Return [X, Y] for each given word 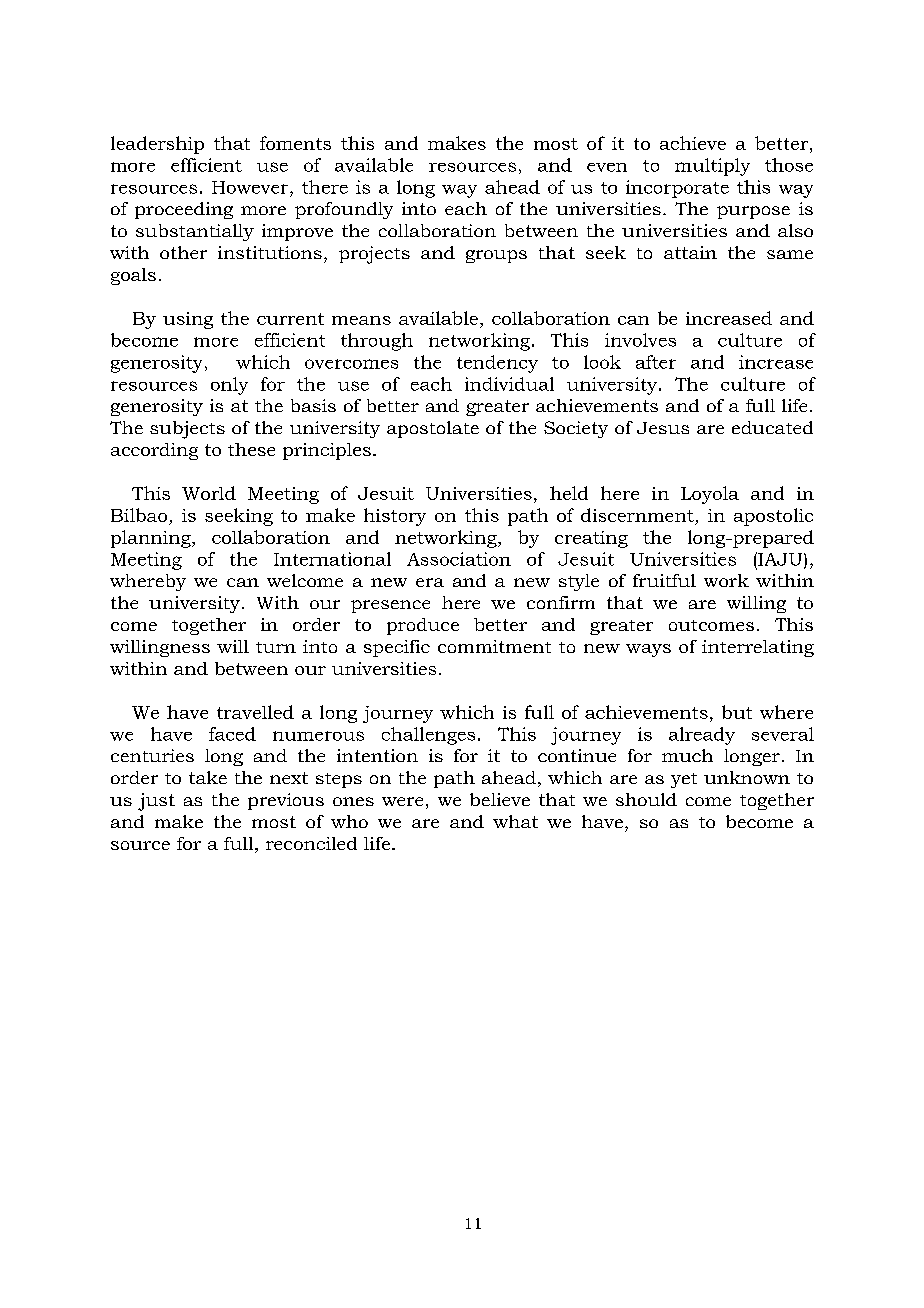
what [515, 821]
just [156, 802]
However [251, 187]
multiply [712, 167]
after [656, 362]
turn [276, 647]
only [229, 386]
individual [509, 384]
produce [423, 626]
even [607, 167]
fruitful [664, 580]
